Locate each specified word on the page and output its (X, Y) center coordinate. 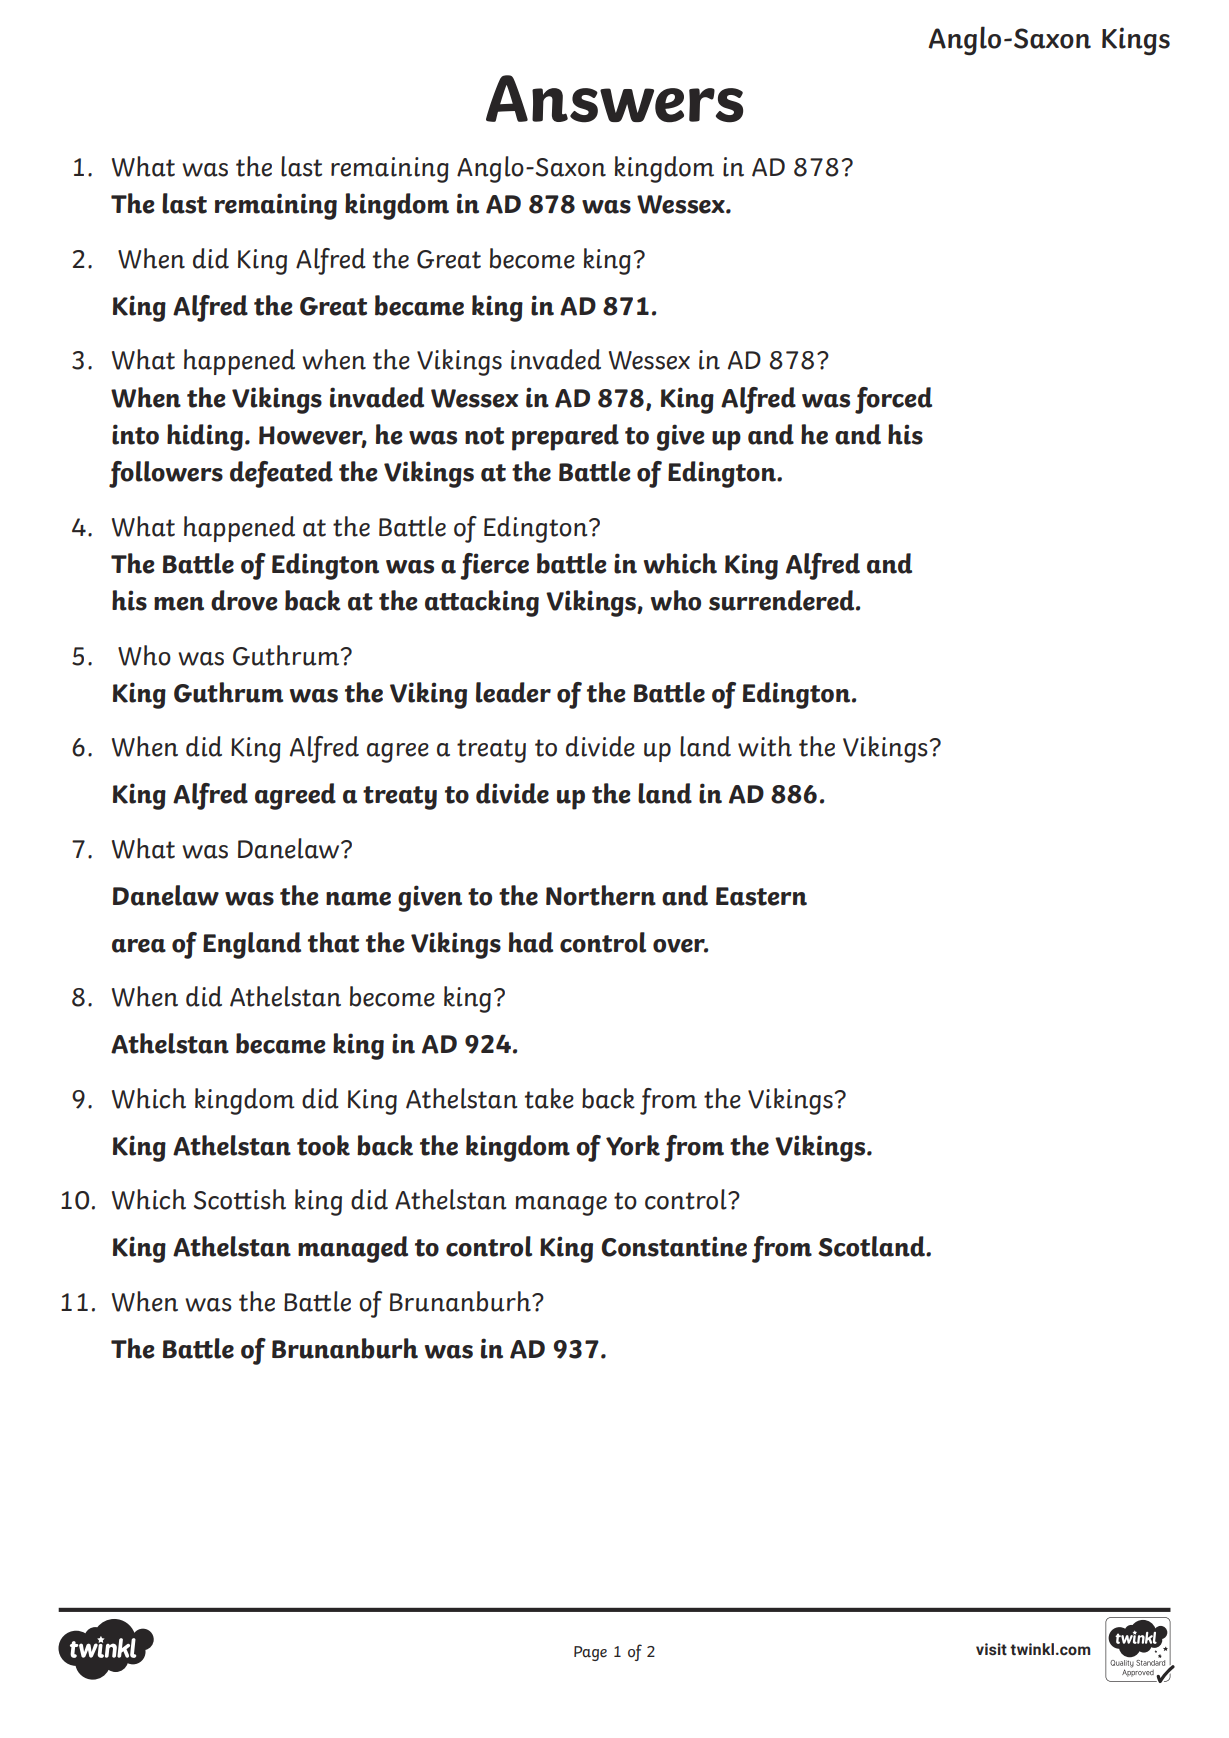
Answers (614, 99)
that (333, 942)
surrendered (783, 600)
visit (991, 1649)
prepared (565, 437)
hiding (205, 437)
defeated (281, 474)
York (633, 1145)
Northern (601, 895)
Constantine (674, 1246)
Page (590, 1653)
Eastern (761, 896)
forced (893, 400)
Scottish (239, 1199)
